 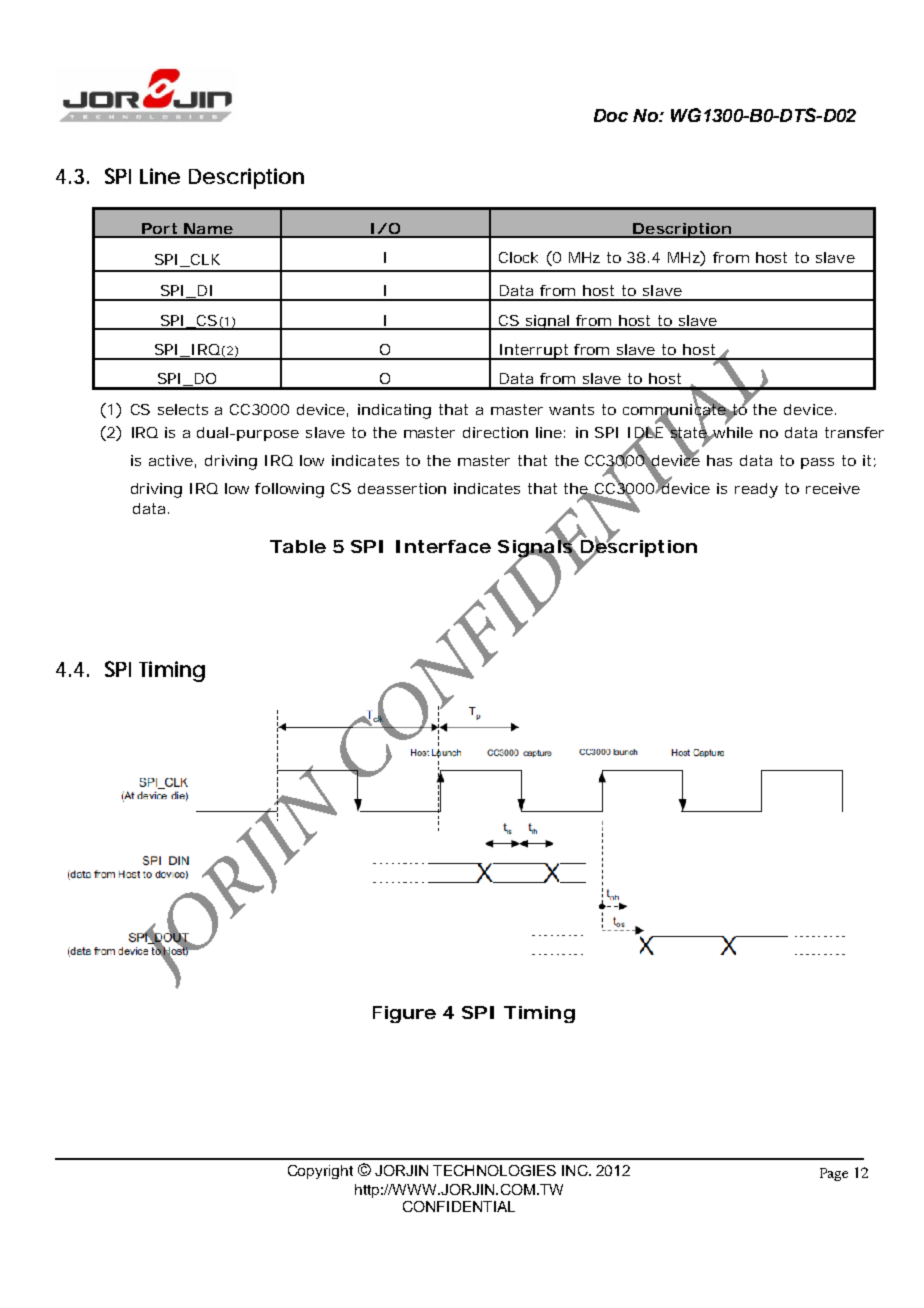 I want to click on direction, so click(x=495, y=432).
